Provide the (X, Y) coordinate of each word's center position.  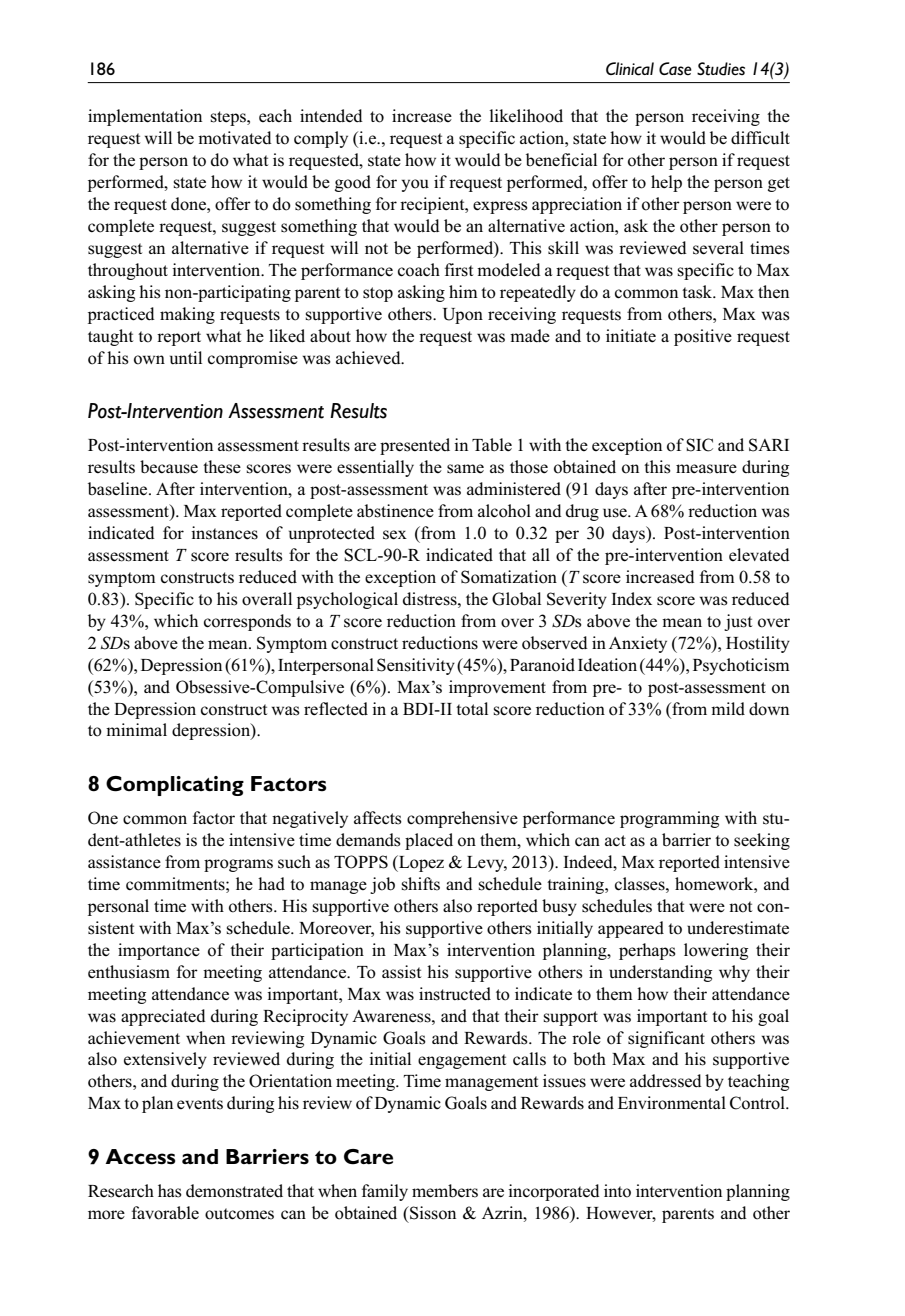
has (170, 1191)
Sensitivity (416, 666)
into (617, 1191)
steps (229, 118)
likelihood (526, 116)
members (445, 1191)
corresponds (247, 622)
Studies (721, 69)
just (738, 622)
